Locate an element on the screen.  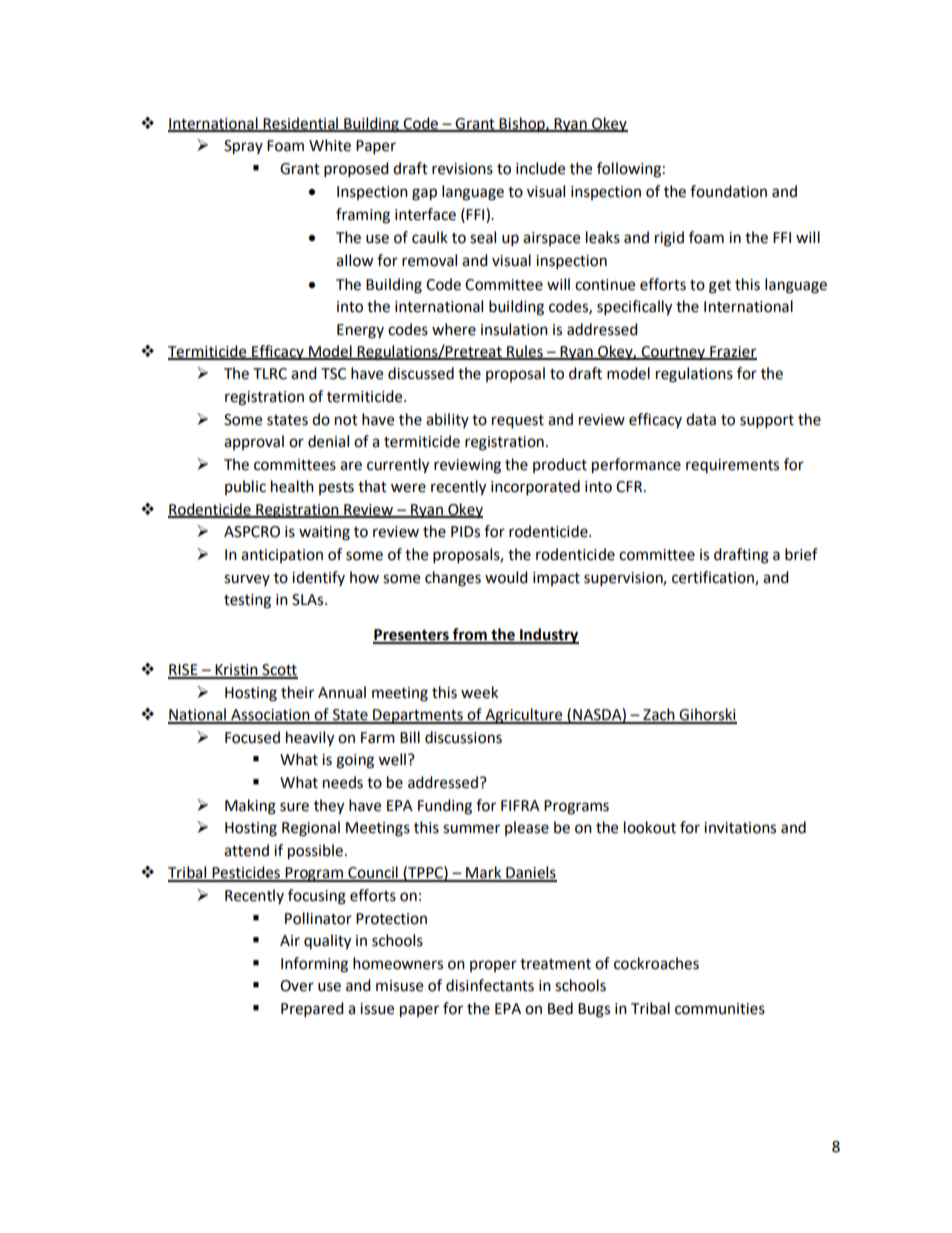
foundation is located at coordinates (728, 191).
